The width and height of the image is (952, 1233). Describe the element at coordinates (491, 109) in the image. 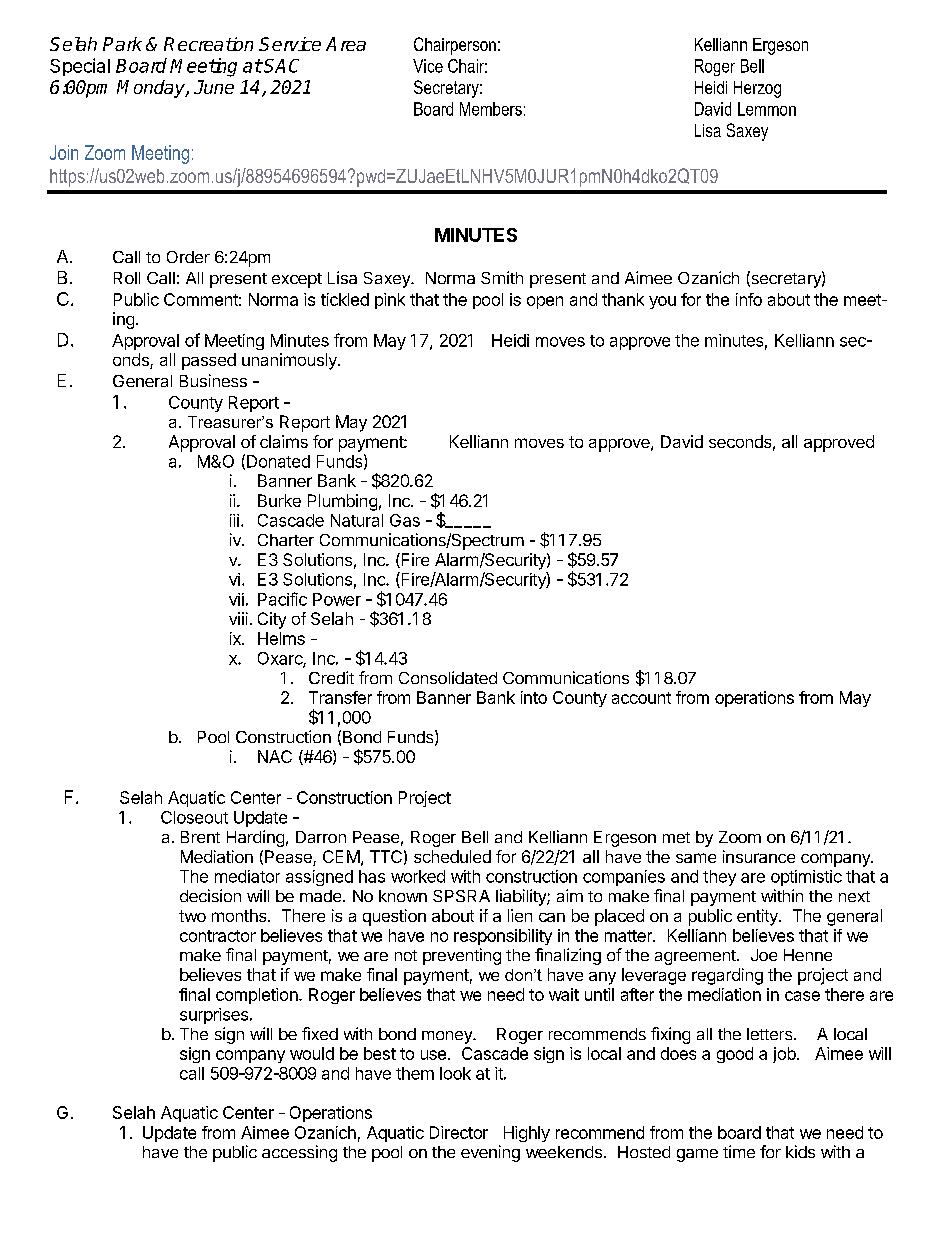

I see `Members` at that location.
